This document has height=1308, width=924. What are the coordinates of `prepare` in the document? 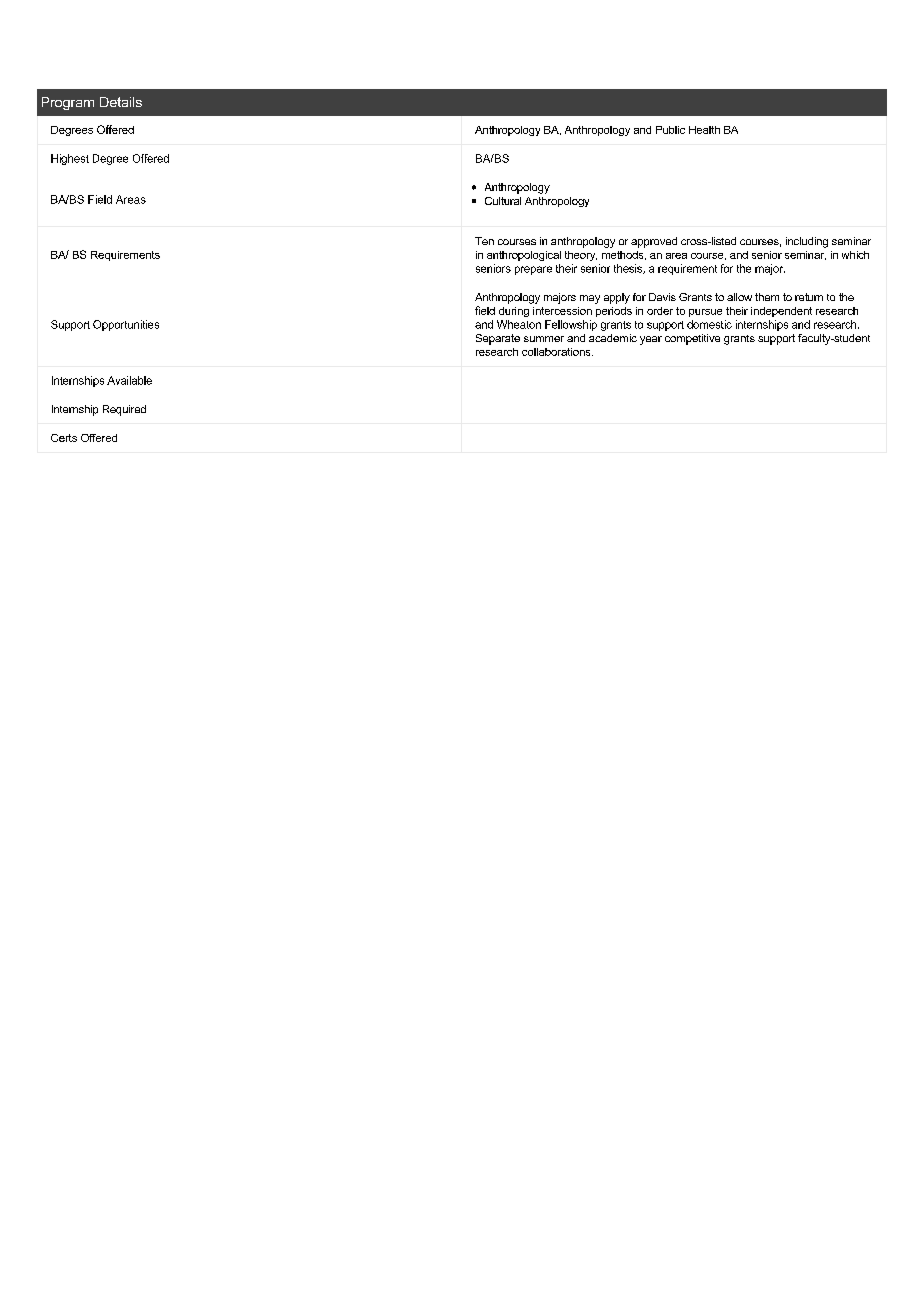 It's located at (533, 270).
